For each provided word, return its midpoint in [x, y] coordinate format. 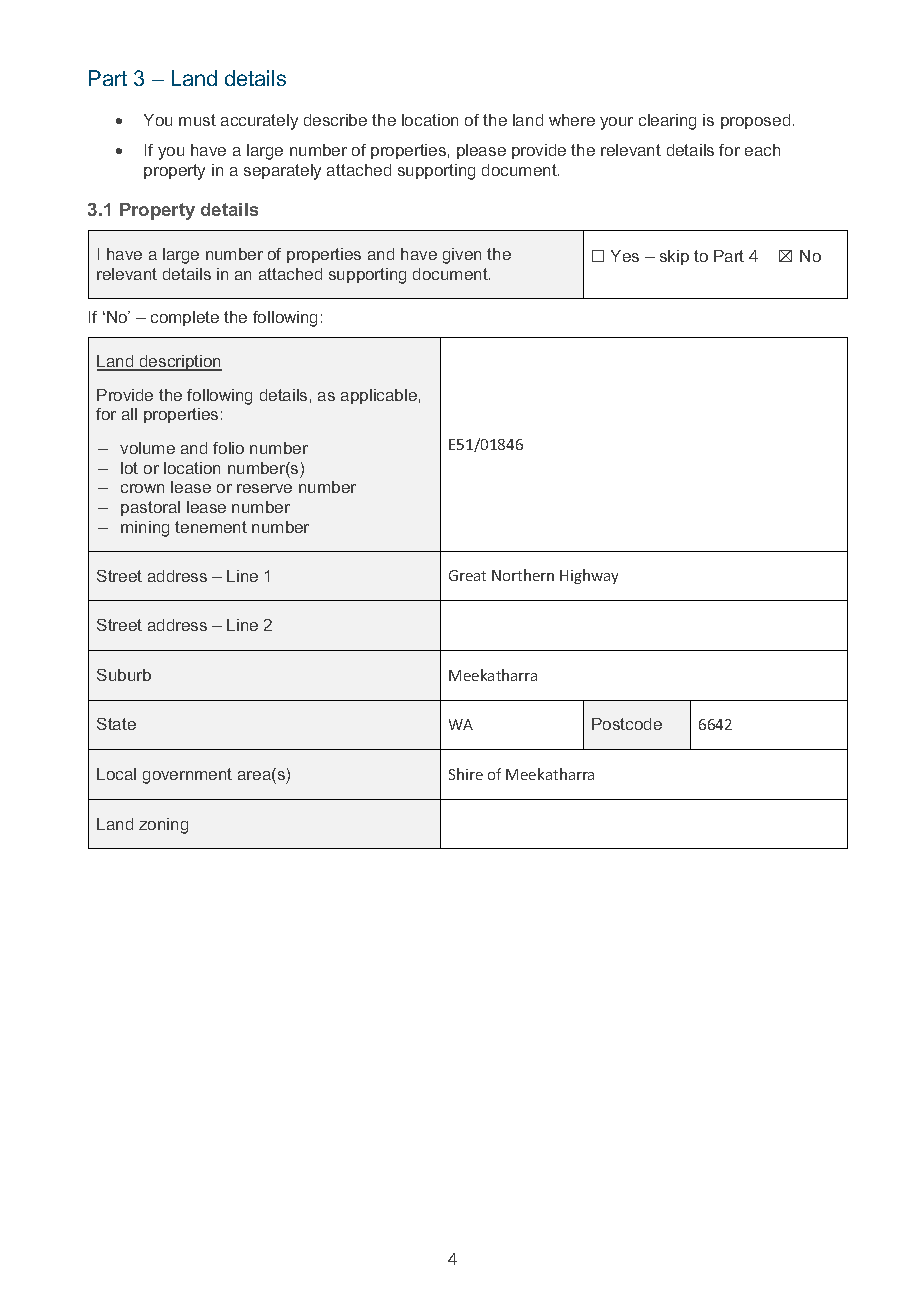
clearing [667, 122]
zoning [163, 826]
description [180, 363]
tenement [211, 527]
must [197, 120]
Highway [589, 576]
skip [674, 257]
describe [335, 120]
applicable [379, 396]
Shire [466, 774]
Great [467, 575]
